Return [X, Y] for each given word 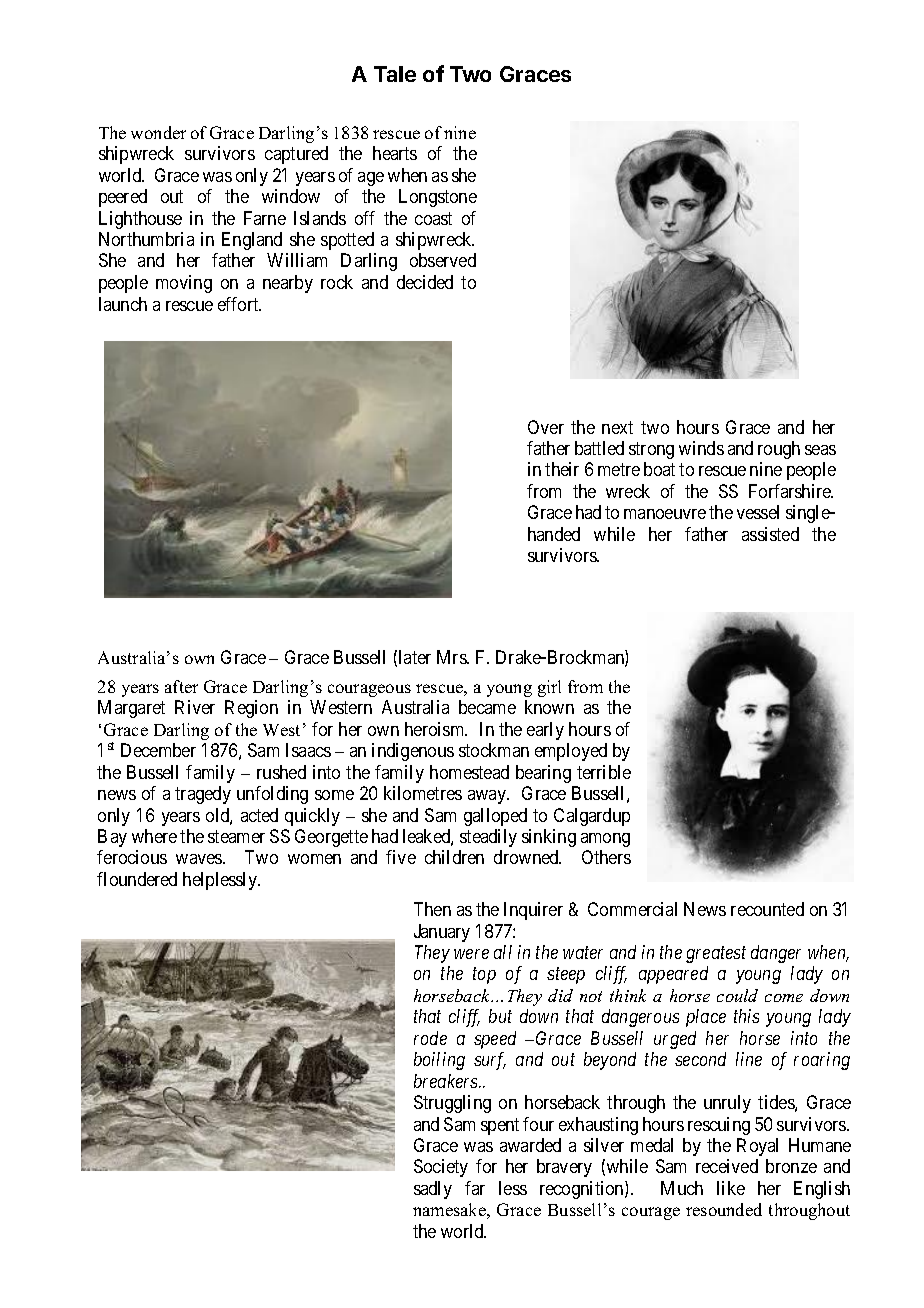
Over [546, 427]
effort [239, 304]
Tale [395, 74]
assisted [770, 534]
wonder [158, 132]
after [181, 686]
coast [433, 218]
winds [701, 448]
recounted [767, 909]
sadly [433, 1190]
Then [432, 909]
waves [200, 859]
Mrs [452, 657]
